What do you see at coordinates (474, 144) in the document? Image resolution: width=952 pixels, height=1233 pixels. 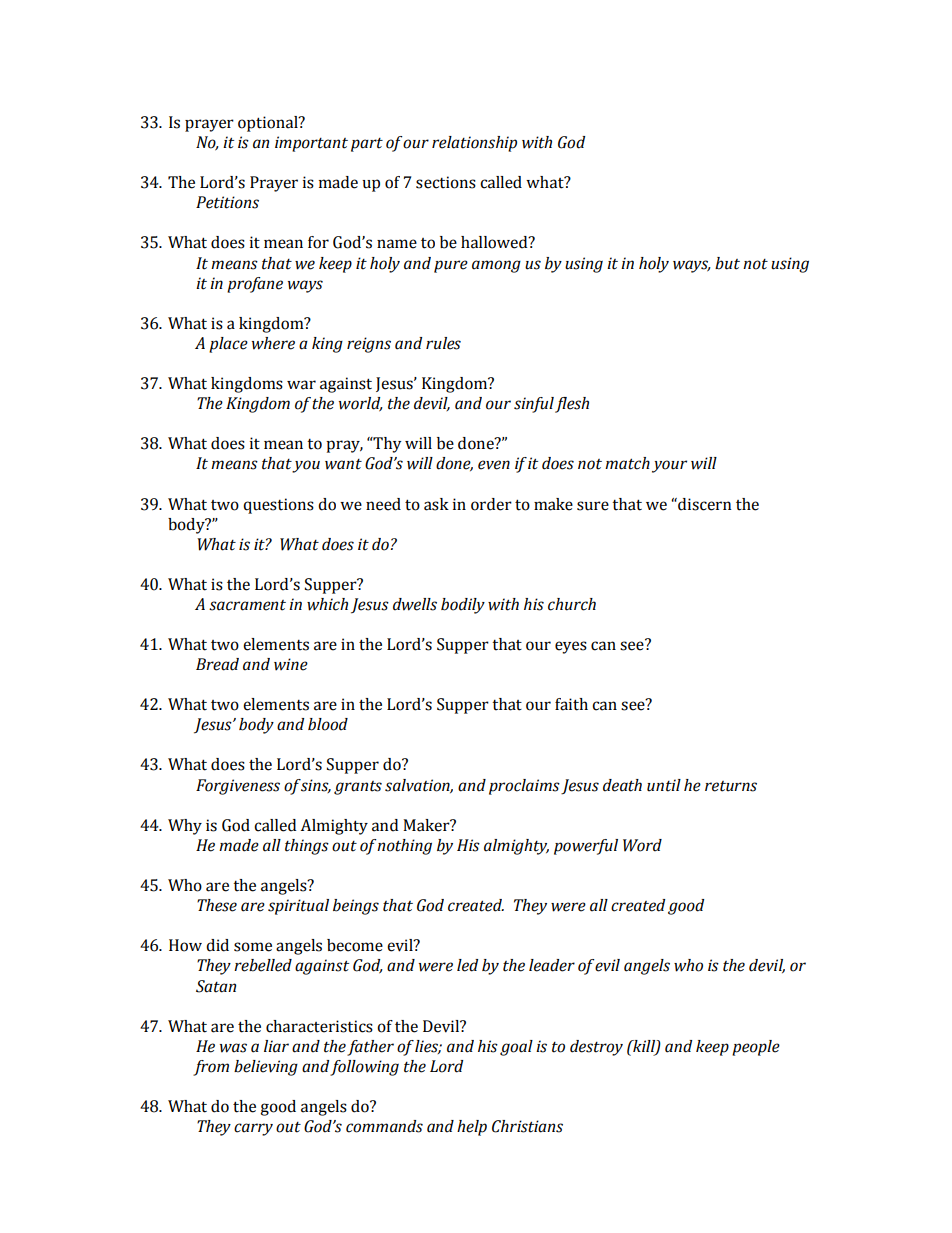 I see `relationship` at bounding box center [474, 144].
